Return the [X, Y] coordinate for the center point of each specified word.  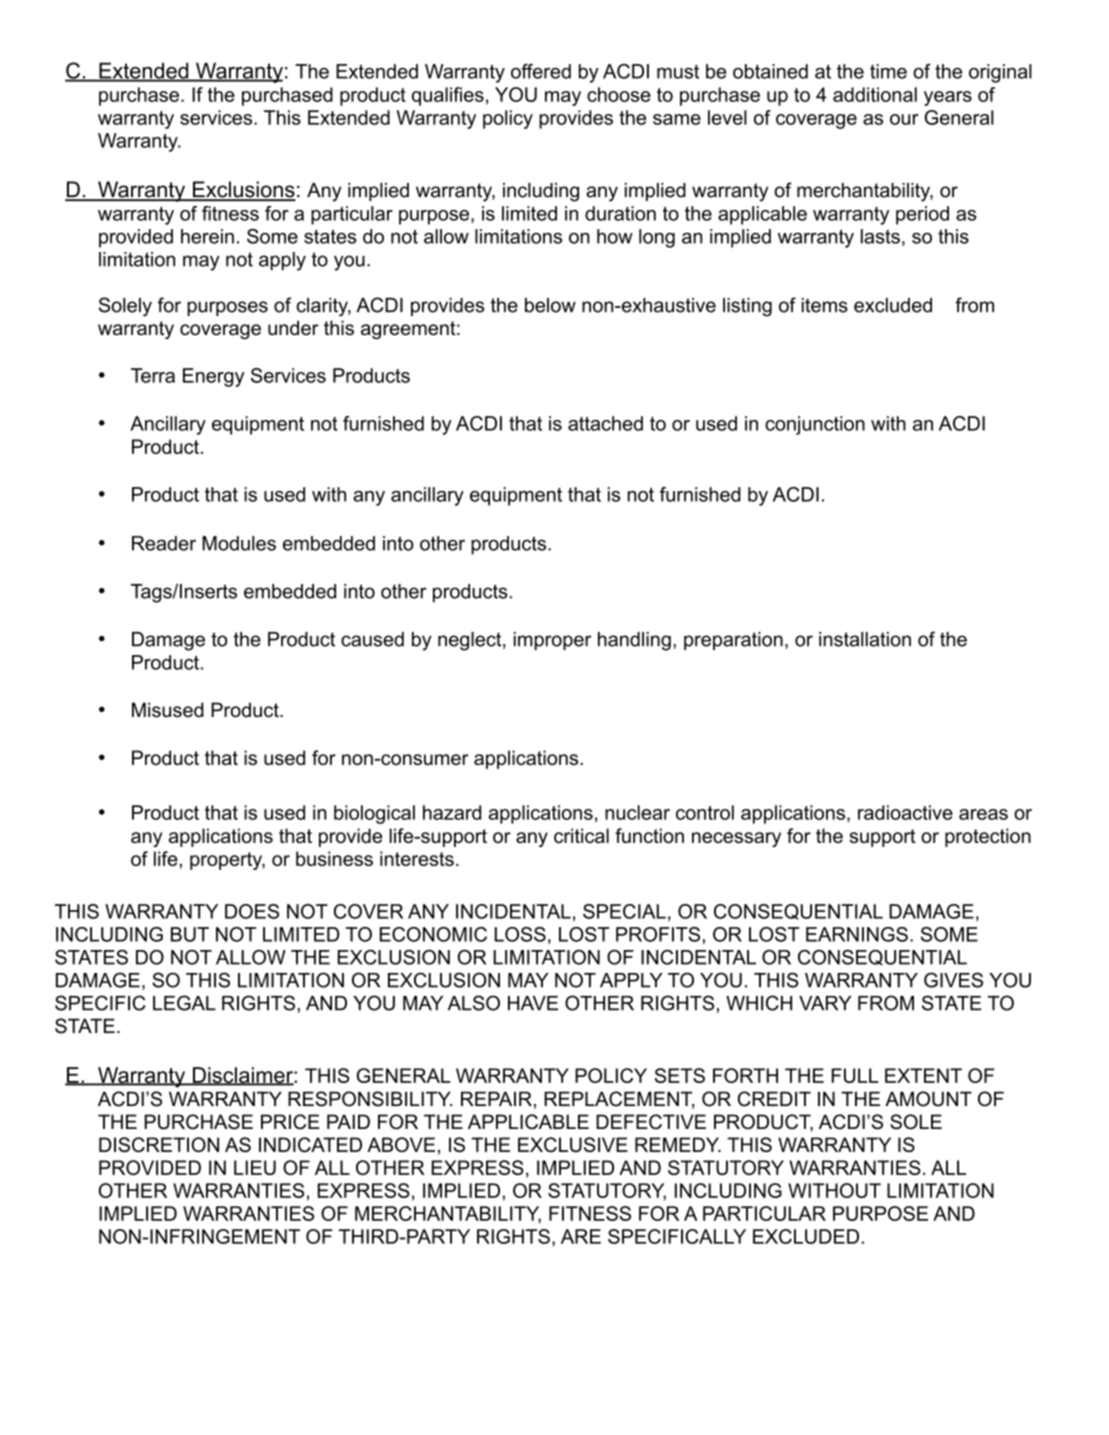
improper [553, 641]
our [904, 119]
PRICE [290, 1122]
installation [865, 639]
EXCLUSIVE [573, 1144]
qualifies [448, 96]
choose [619, 94]
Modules [239, 543]
